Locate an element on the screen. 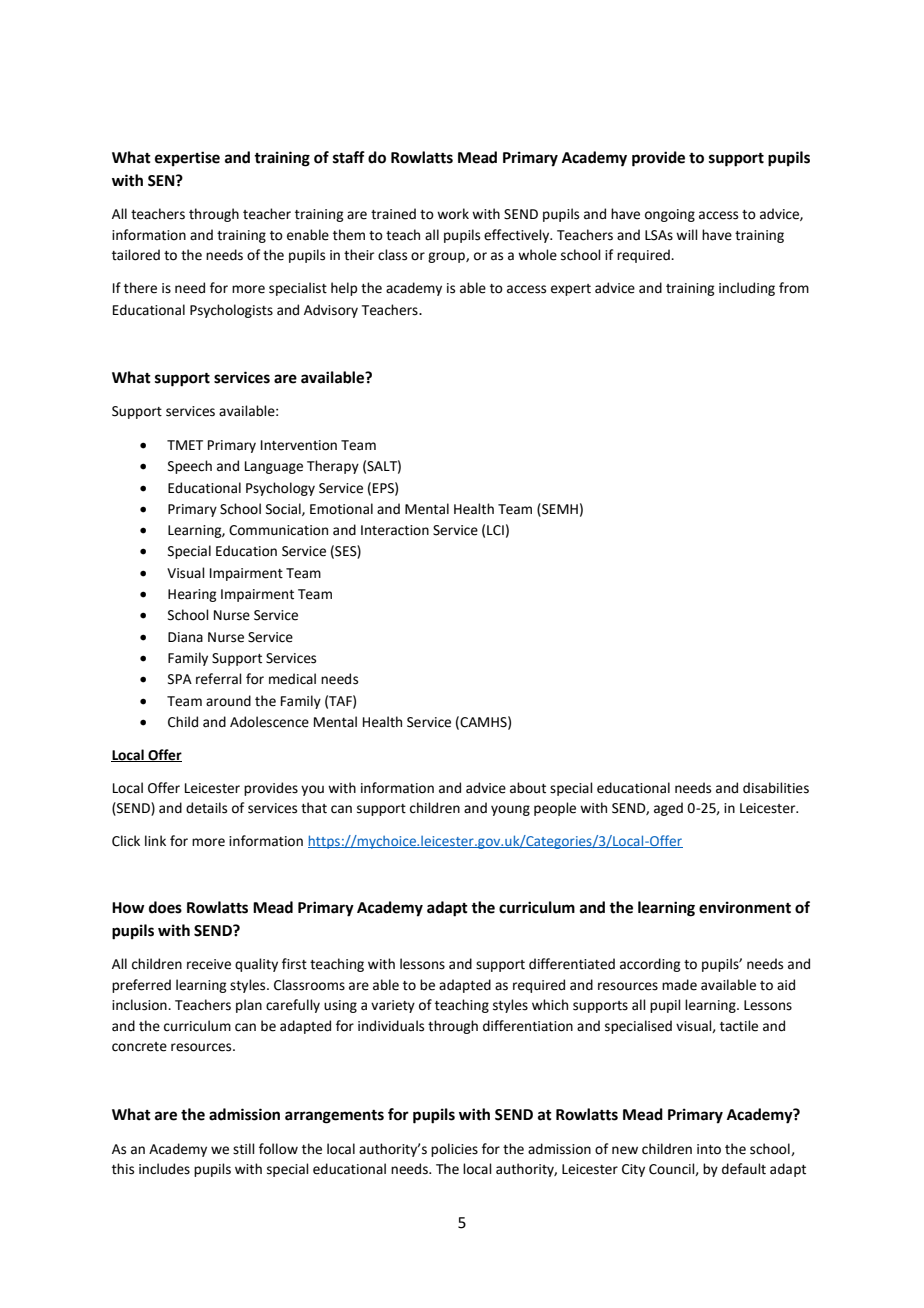  policies is located at coordinates (454, 1150).
